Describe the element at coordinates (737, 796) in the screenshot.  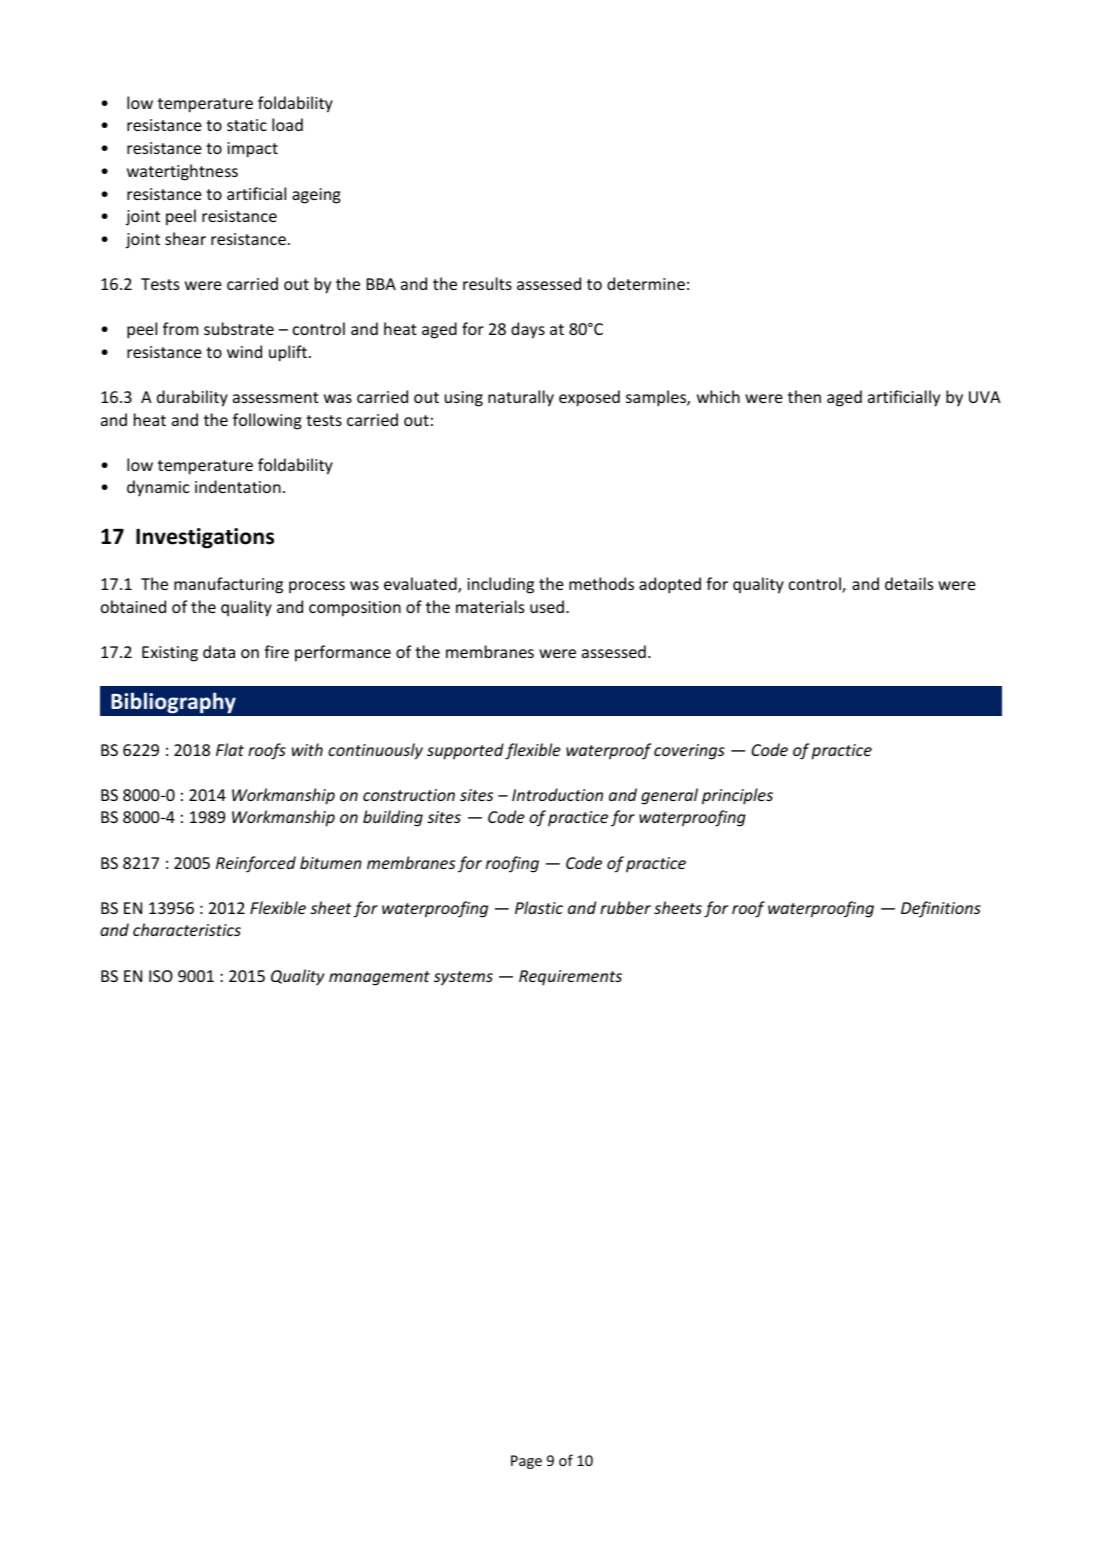
I see `principles` at that location.
